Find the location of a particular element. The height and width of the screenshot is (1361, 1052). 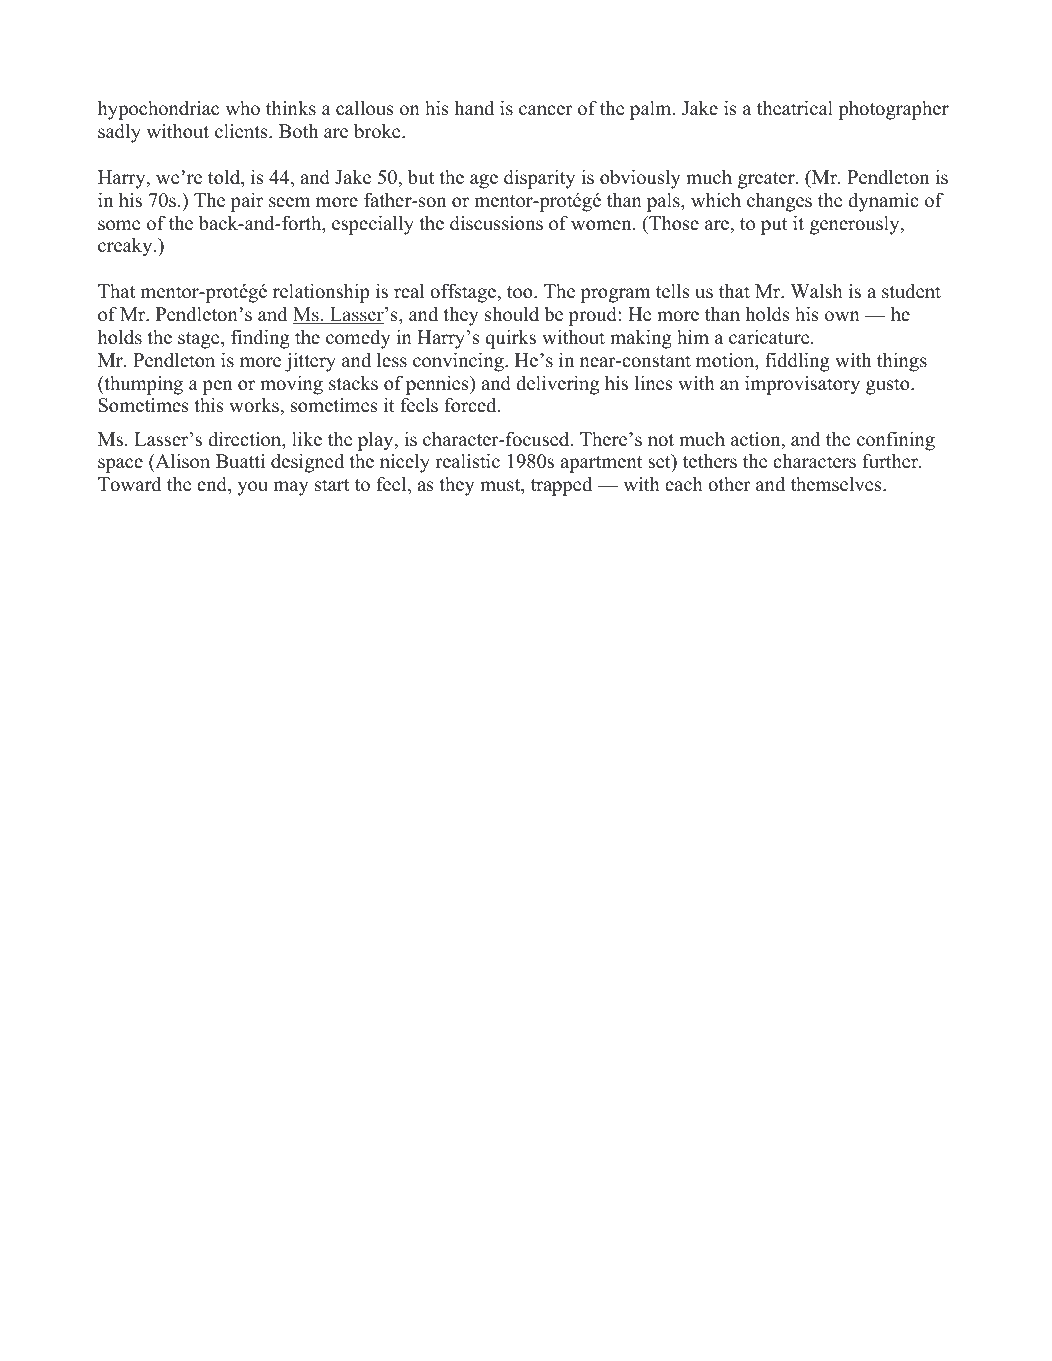

finding is located at coordinates (260, 339).
